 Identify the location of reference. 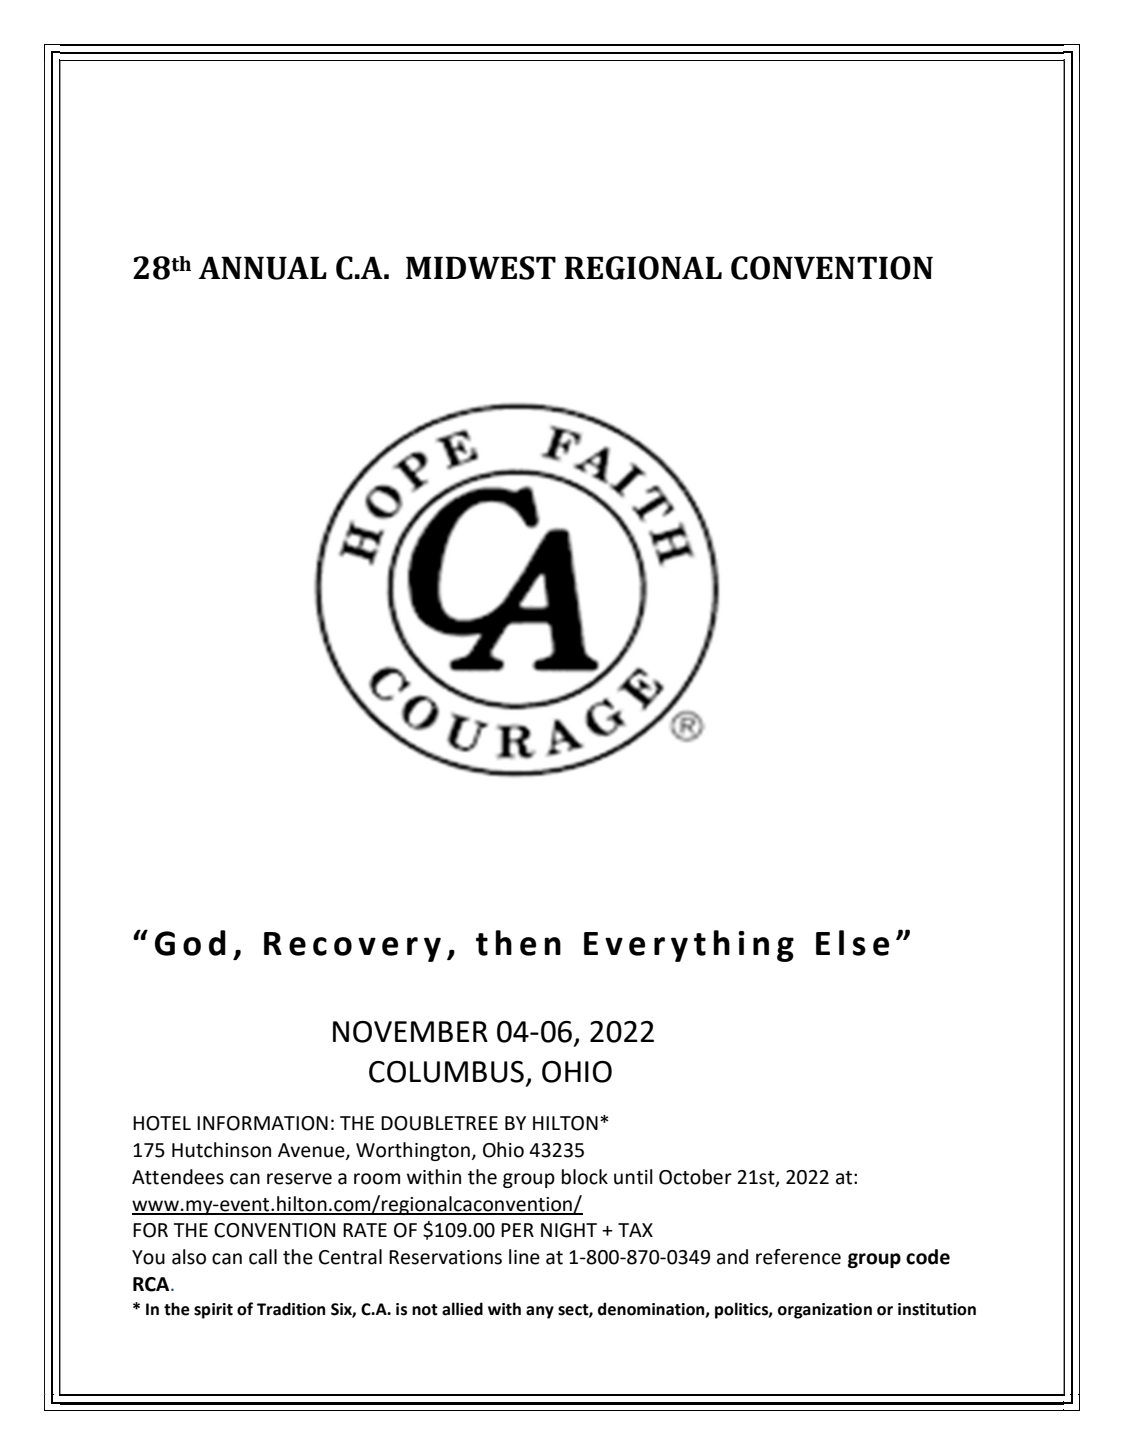
(798, 1257).
